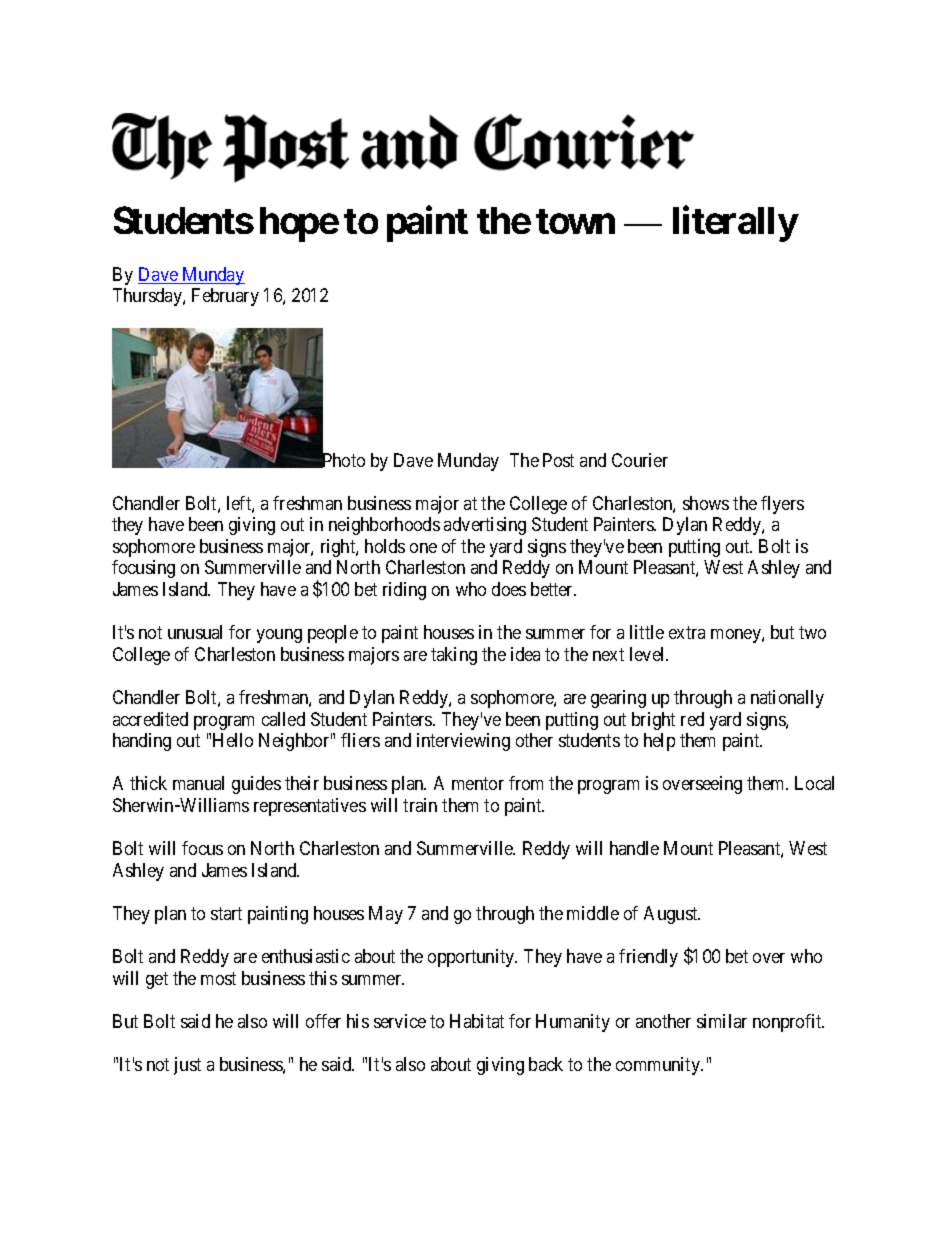 The image size is (952, 1233). Describe the element at coordinates (575, 221) in the screenshot. I see `town` at that location.
